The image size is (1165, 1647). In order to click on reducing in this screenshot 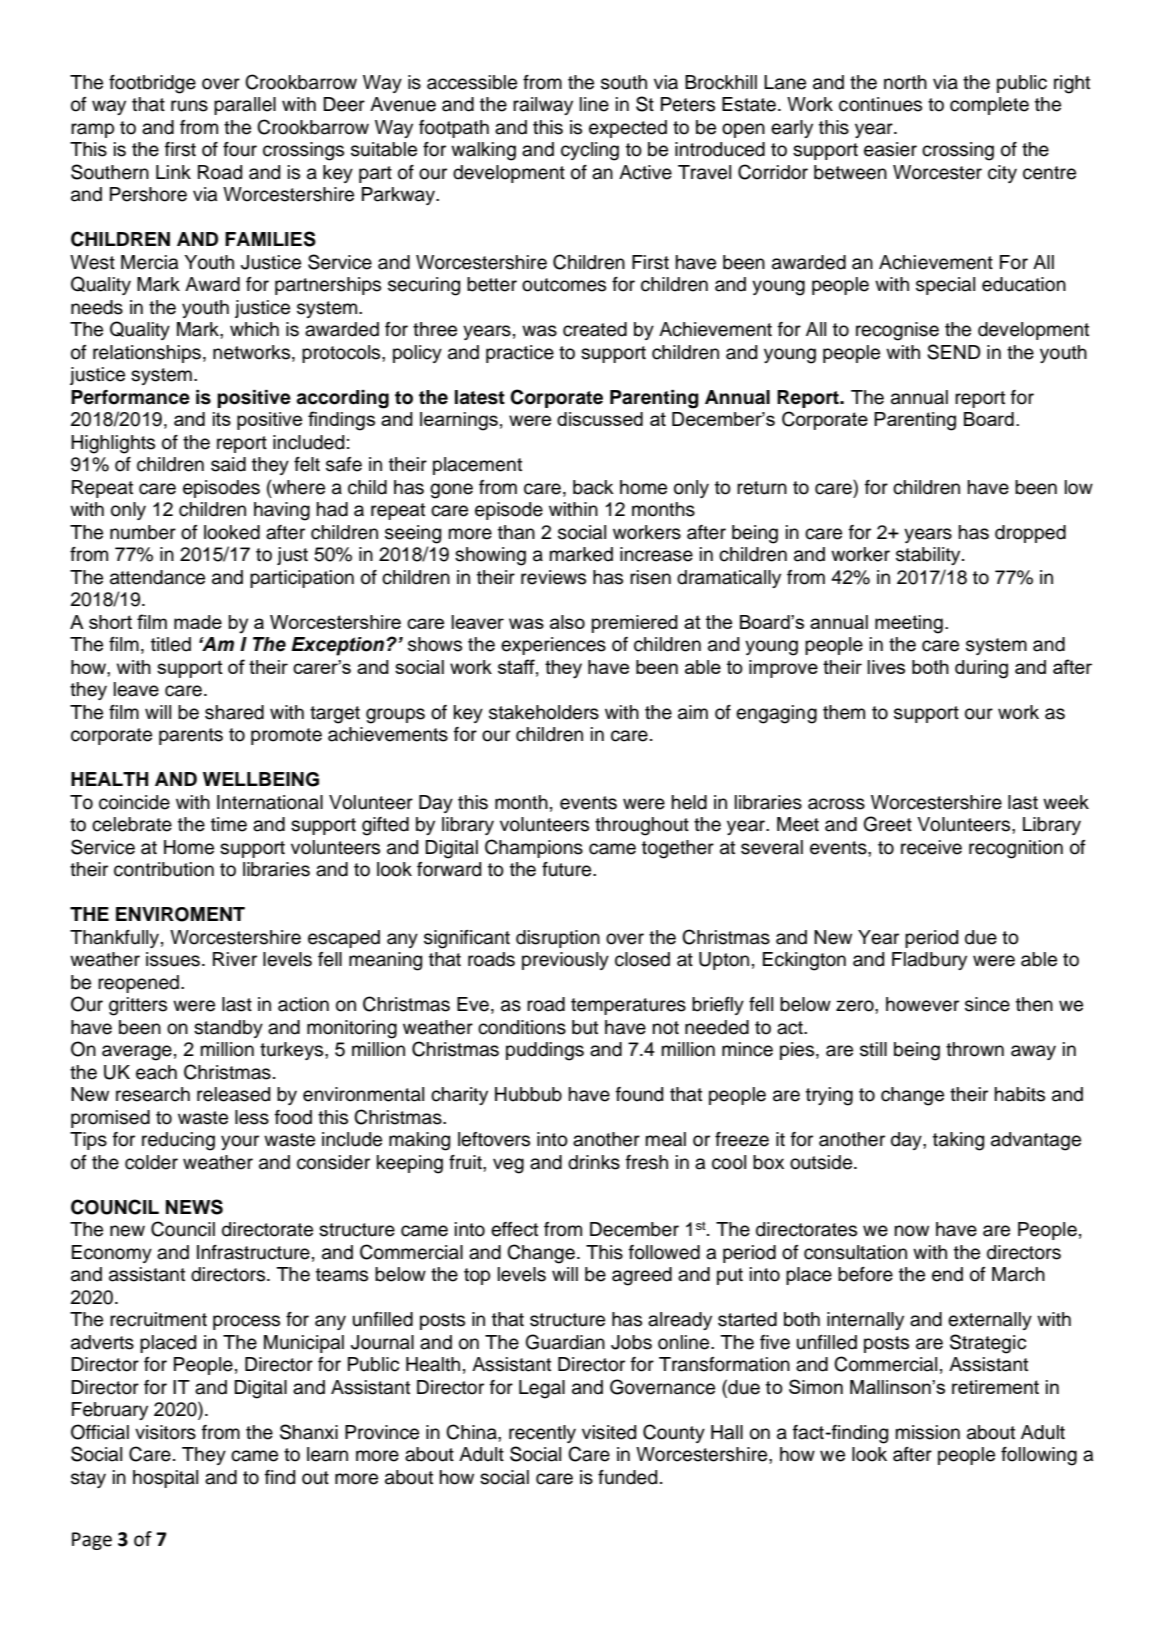, I will do `click(178, 1141)`.
